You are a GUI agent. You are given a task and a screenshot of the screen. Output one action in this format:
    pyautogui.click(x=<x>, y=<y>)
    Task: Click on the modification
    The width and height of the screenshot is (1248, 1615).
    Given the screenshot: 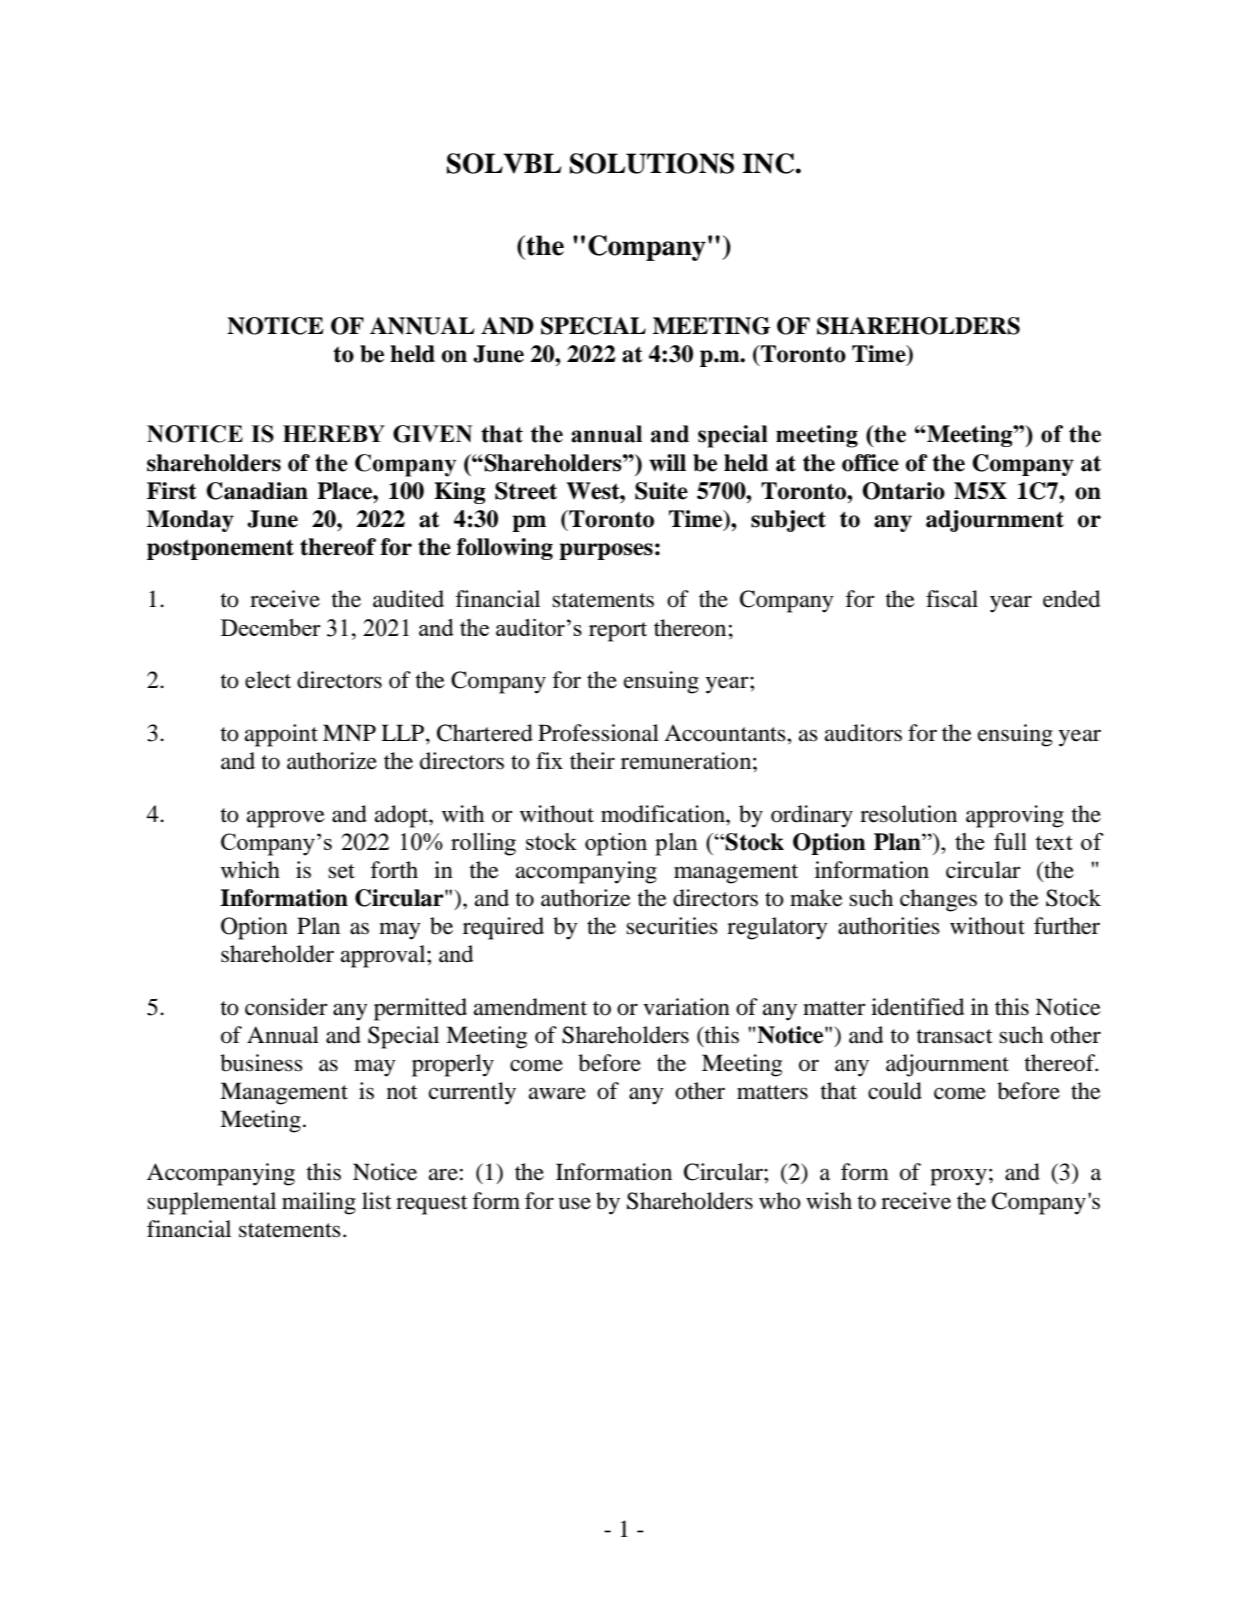 What is the action you would take?
    pyautogui.click(x=664, y=814)
